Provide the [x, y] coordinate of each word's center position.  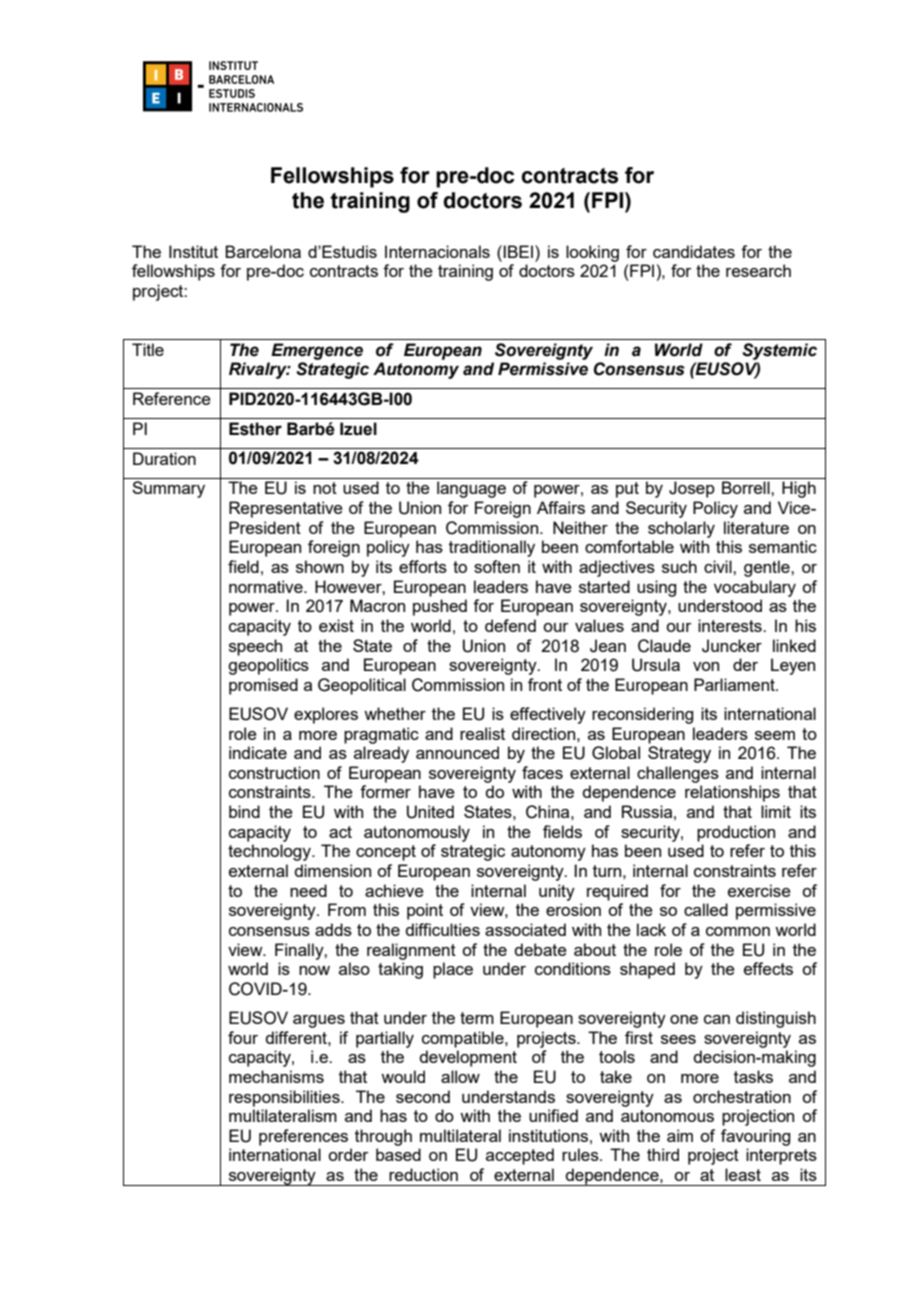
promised [263, 686]
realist [482, 733]
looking [592, 253]
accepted [520, 1156]
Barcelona [263, 251]
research [758, 270]
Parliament [735, 684]
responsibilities [285, 1098]
